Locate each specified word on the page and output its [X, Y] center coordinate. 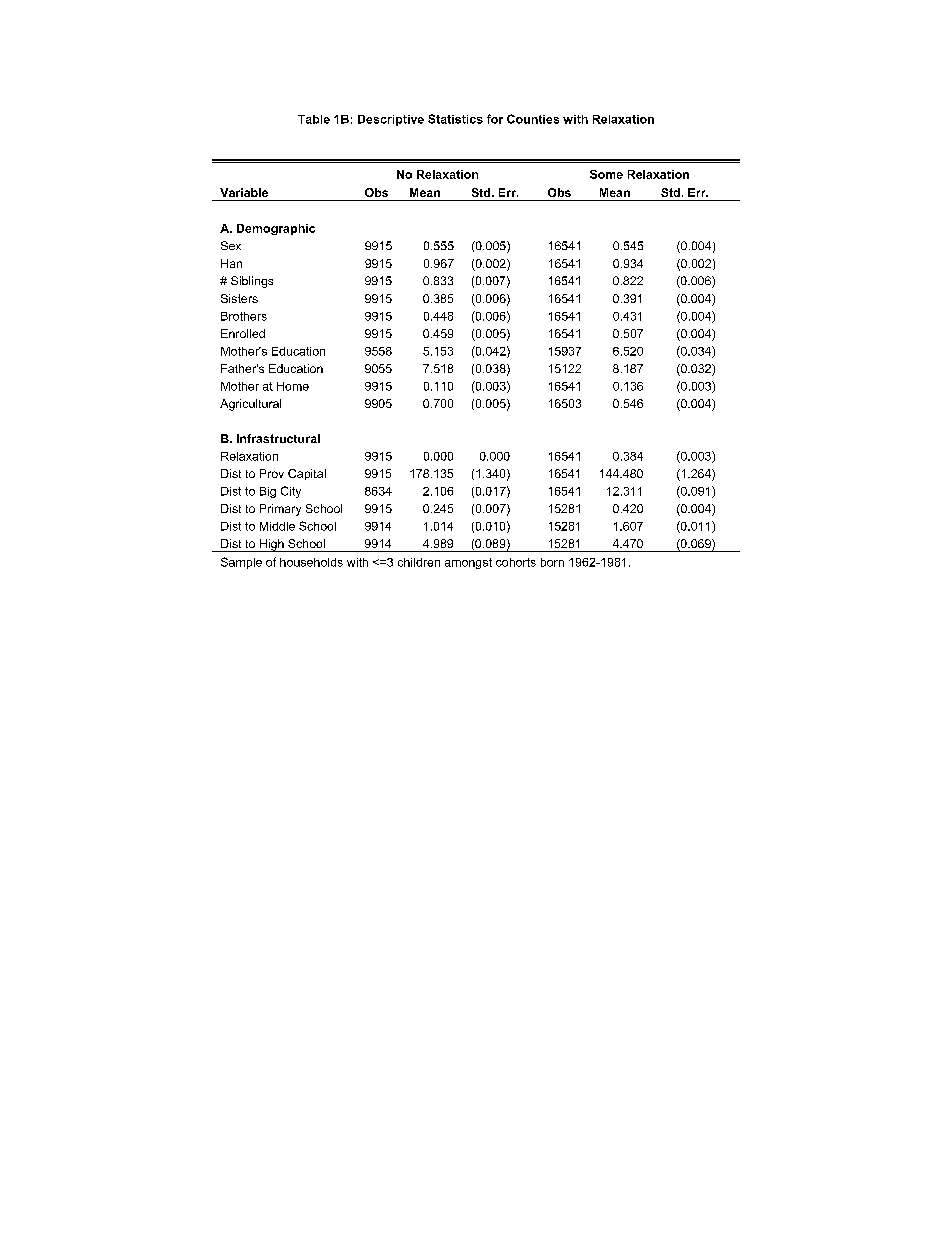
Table [314, 119]
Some [606, 174]
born [552, 562]
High [271, 545]
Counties [533, 119]
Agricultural [250, 405]
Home [293, 386]
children [419, 562]
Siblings [252, 282]
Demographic [276, 229]
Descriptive [391, 120]
